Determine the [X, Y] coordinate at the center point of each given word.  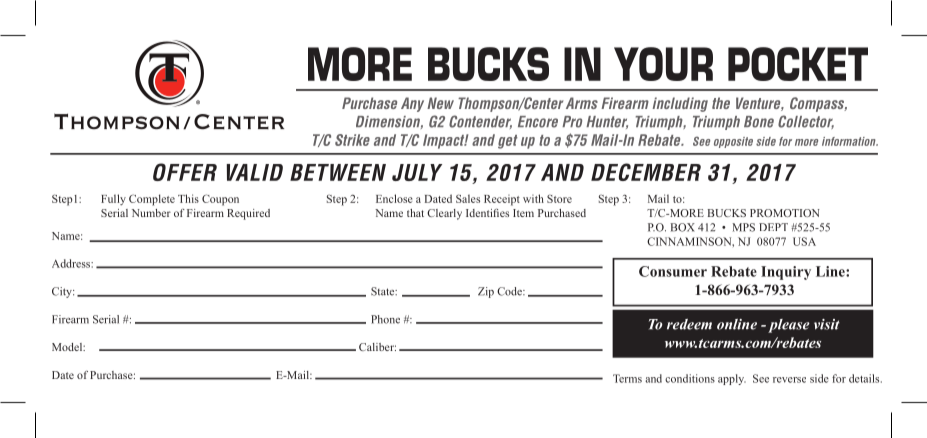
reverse [789, 380]
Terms [627, 378]
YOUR [663, 64]
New [440, 103]
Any [412, 104]
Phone [385, 319]
